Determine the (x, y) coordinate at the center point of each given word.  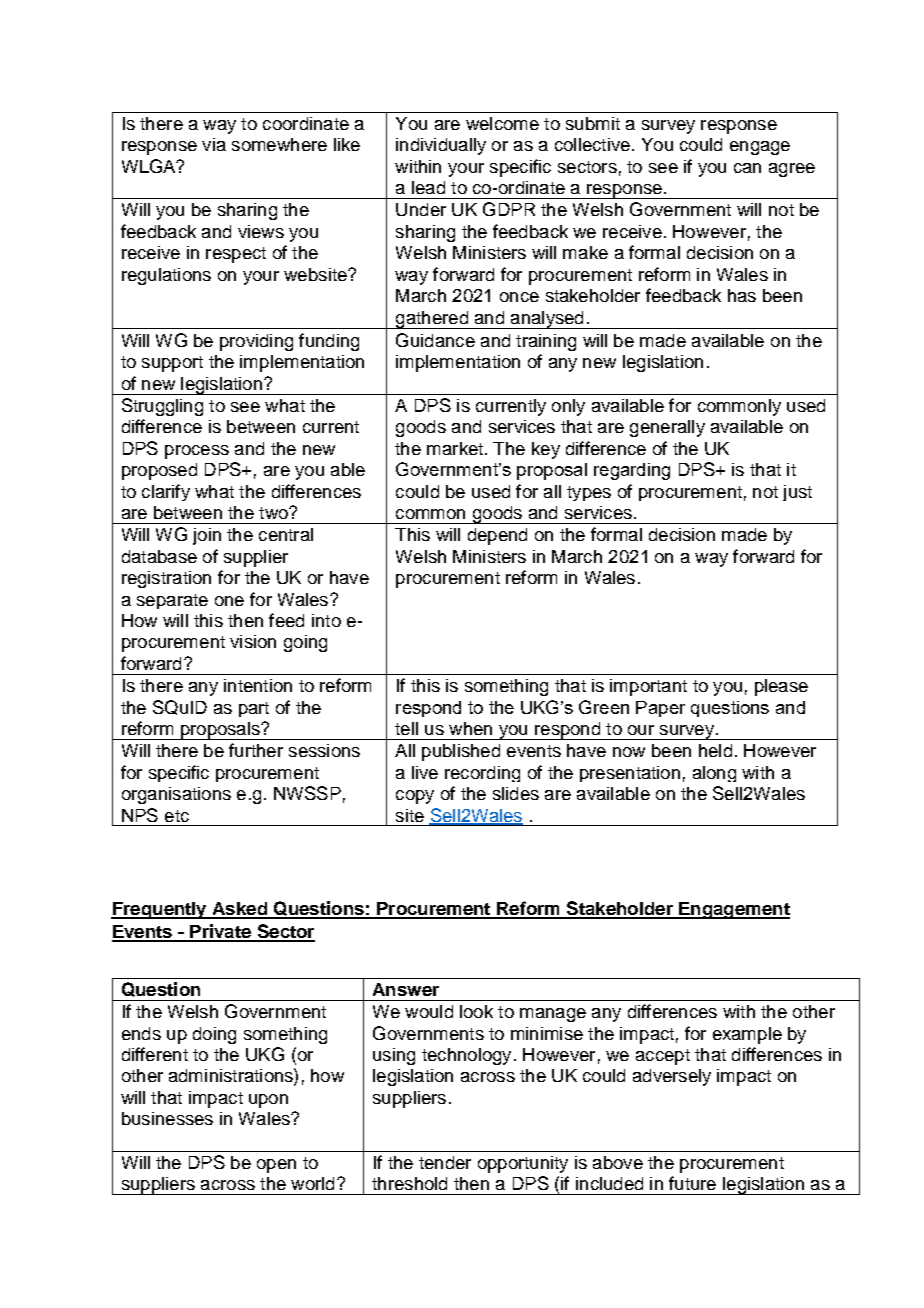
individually (441, 146)
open (276, 1166)
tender (445, 1162)
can (747, 168)
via (214, 144)
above (618, 1162)
